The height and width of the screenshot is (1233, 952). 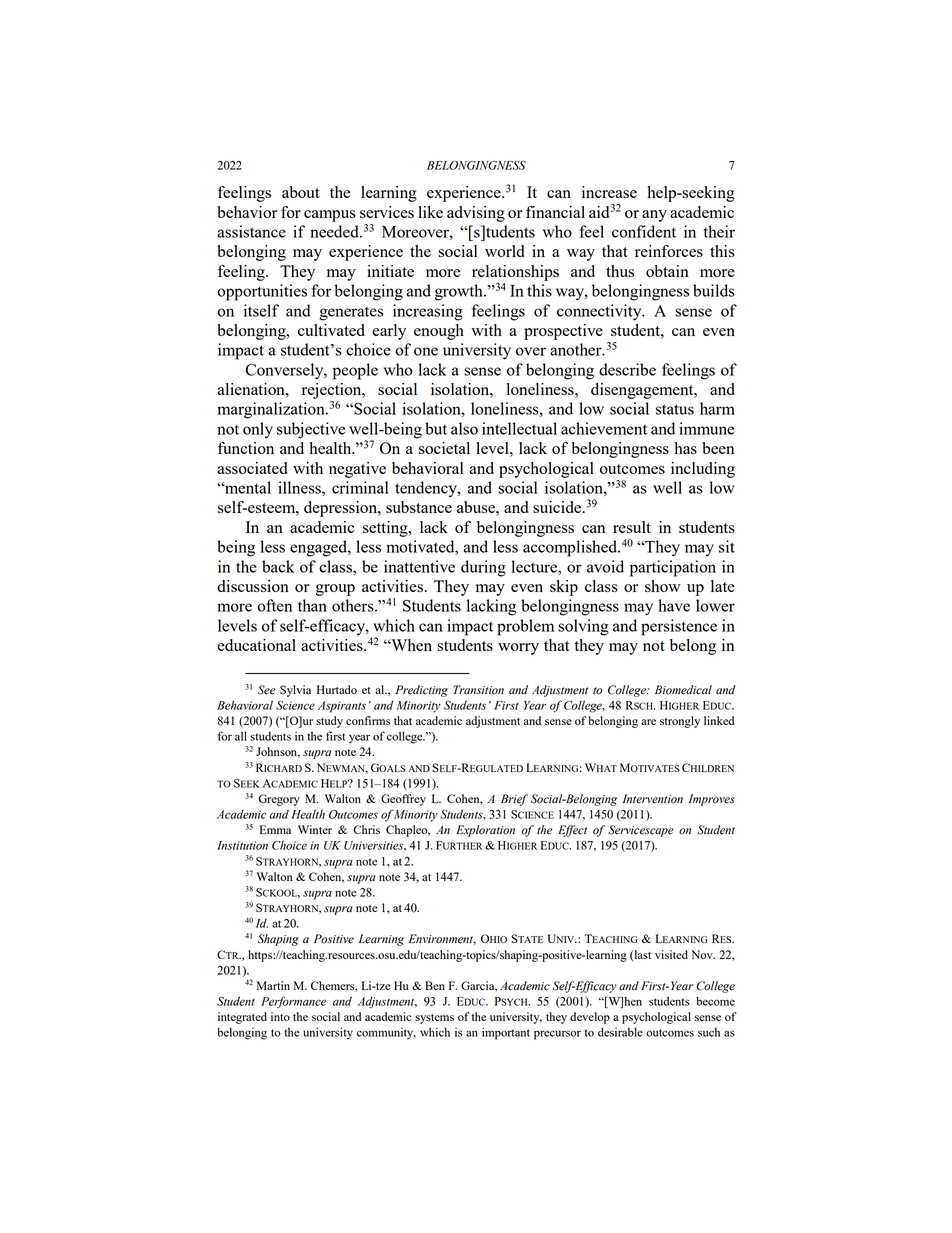 I want to click on advising, so click(x=476, y=214).
